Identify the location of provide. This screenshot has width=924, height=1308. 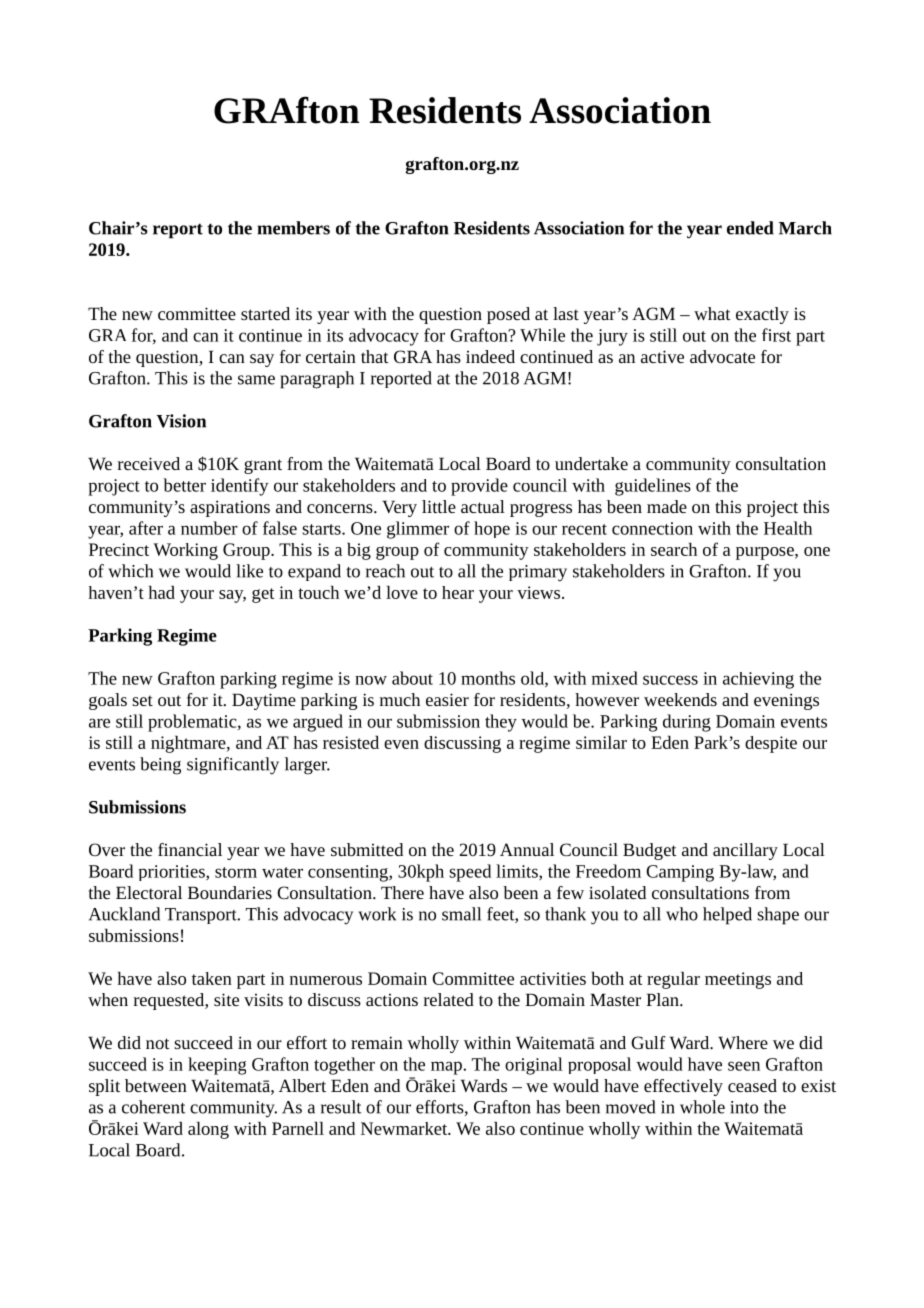
(479, 487).
